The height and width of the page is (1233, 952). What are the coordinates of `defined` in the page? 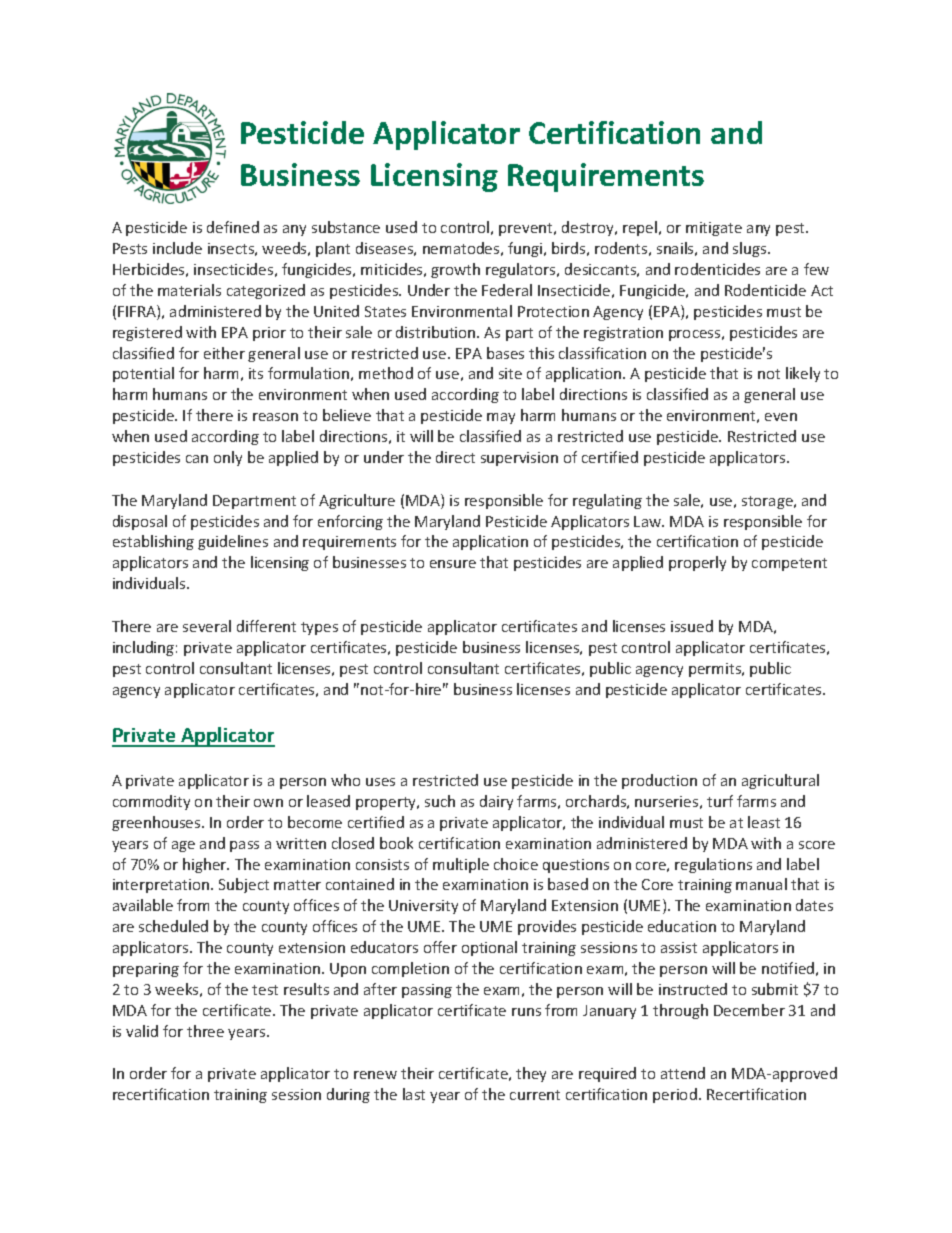 It's located at (233, 227).
